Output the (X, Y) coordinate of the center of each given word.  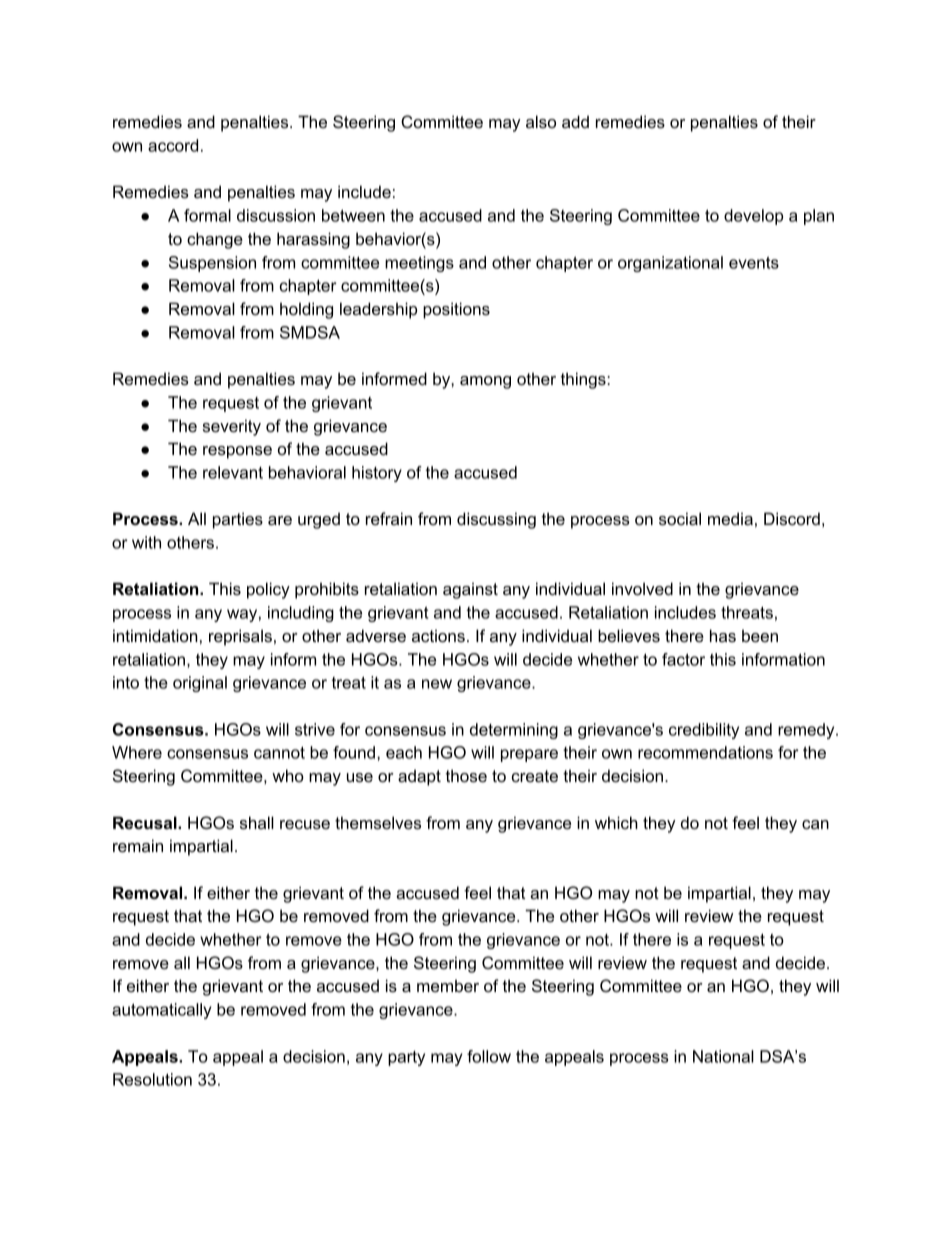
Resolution (152, 1079)
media (730, 518)
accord (173, 145)
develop (753, 217)
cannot (279, 753)
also (541, 121)
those (466, 775)
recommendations (705, 752)
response (237, 452)
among (485, 382)
